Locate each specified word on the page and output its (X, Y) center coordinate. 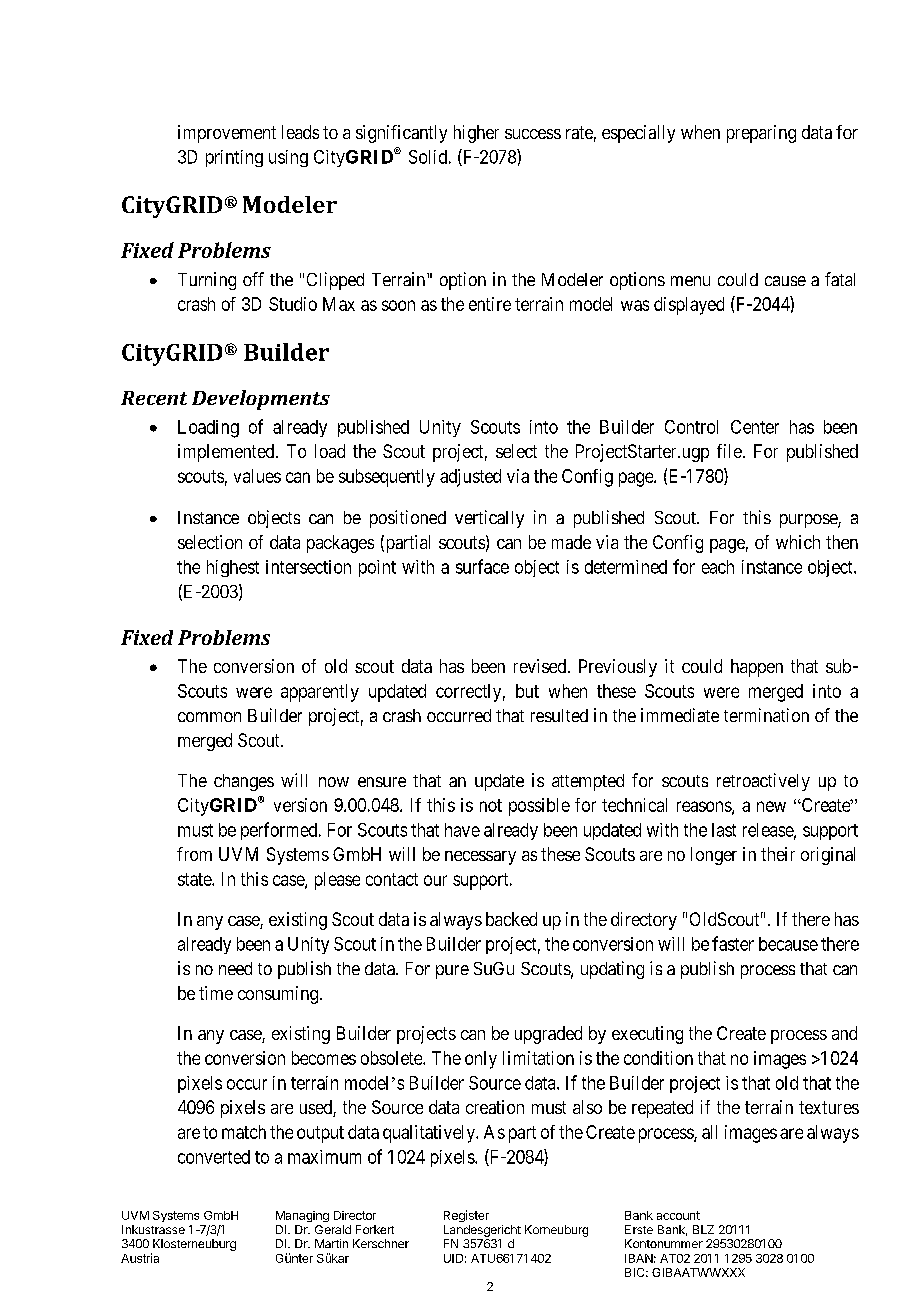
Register (466, 1216)
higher (476, 134)
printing (234, 158)
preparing (761, 134)
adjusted (470, 478)
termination (766, 715)
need (235, 968)
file (729, 451)
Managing (302, 1216)
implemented (227, 453)
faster (733, 943)
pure (452, 972)
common (209, 717)
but (527, 691)
